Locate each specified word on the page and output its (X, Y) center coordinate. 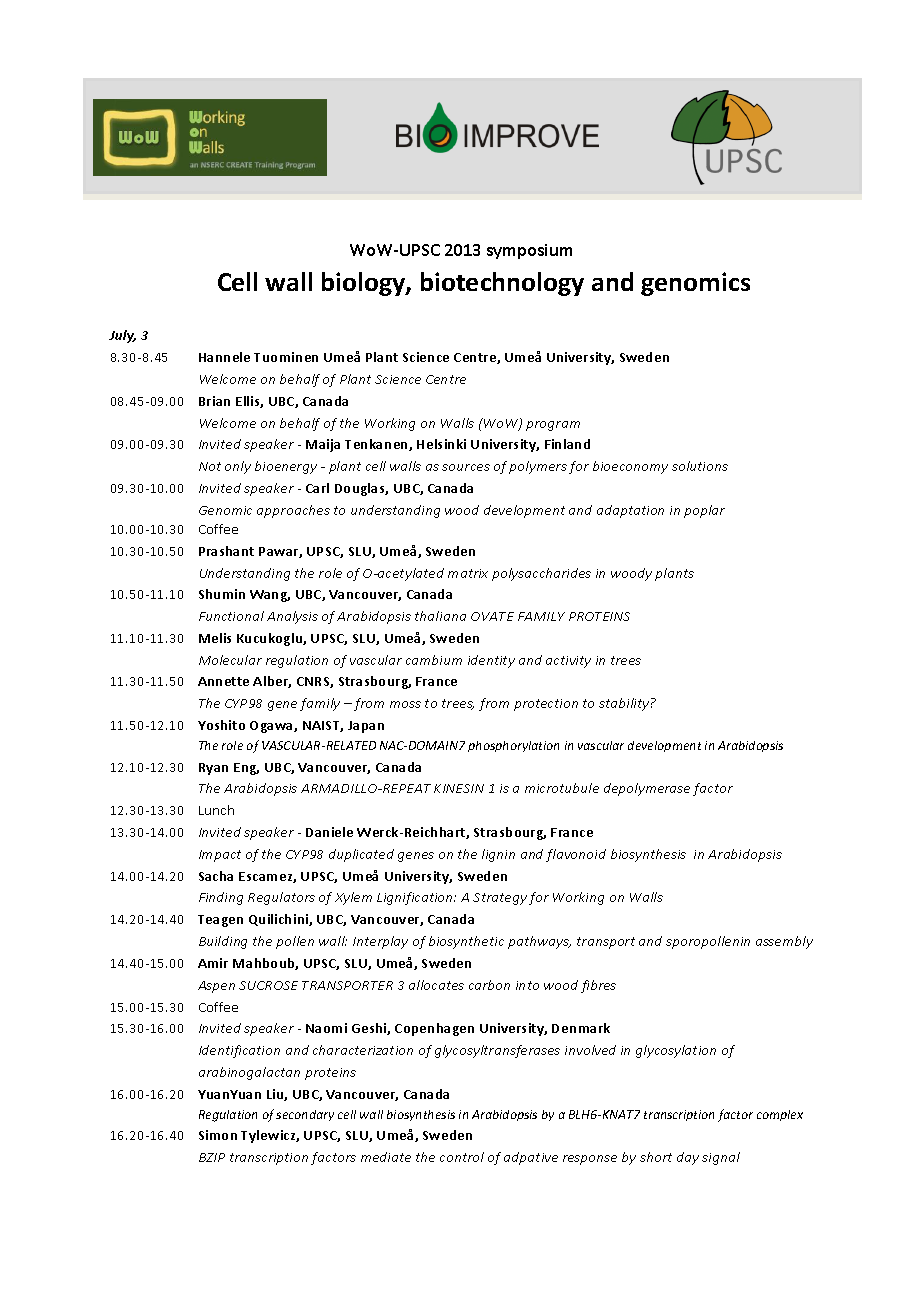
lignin (498, 855)
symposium (529, 251)
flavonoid (576, 855)
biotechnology (502, 284)
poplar (704, 511)
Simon (218, 1135)
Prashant (226, 551)
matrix (468, 573)
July (122, 336)
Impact (220, 856)
